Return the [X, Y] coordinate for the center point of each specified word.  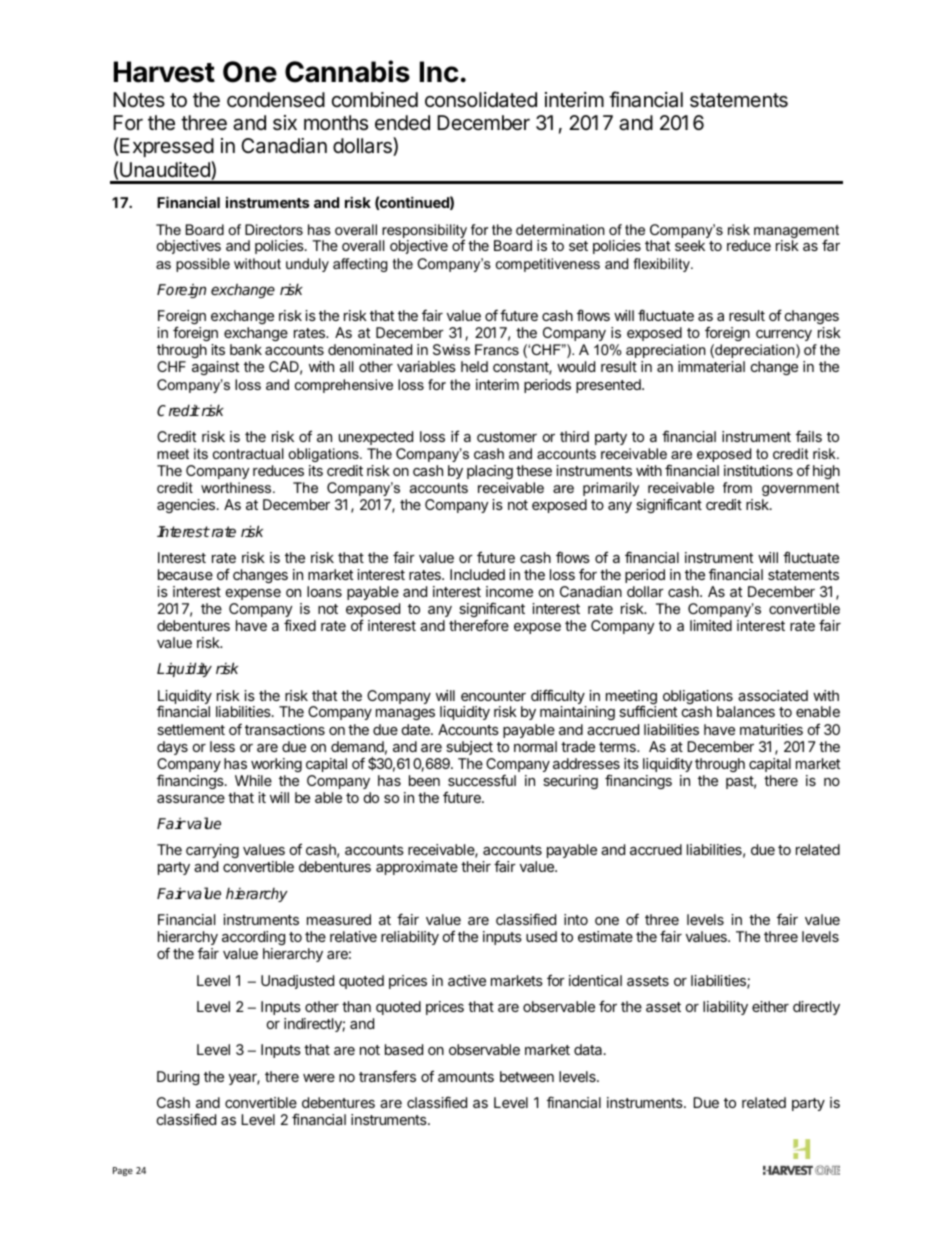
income [509, 591]
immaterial [711, 366]
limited [711, 625]
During [178, 1078]
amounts [466, 1077]
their [476, 866]
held [474, 366]
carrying [212, 851]
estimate [605, 936]
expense [253, 594]
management [796, 233]
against [215, 368]
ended [402, 122]
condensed [276, 100]
